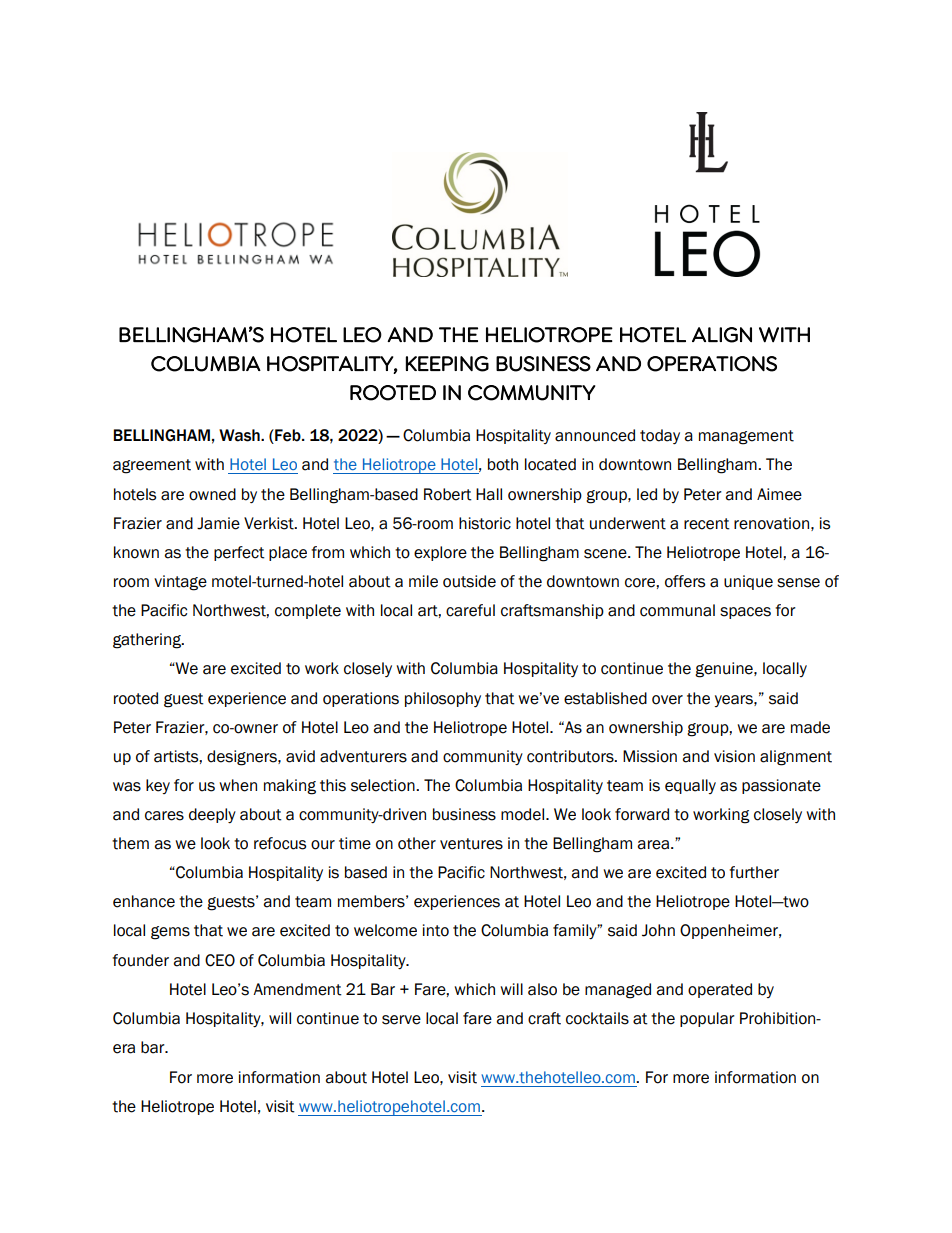 This page has height=1233, width=952. What do you see at coordinates (212, 494) in the page?
I see `owned` at bounding box center [212, 494].
